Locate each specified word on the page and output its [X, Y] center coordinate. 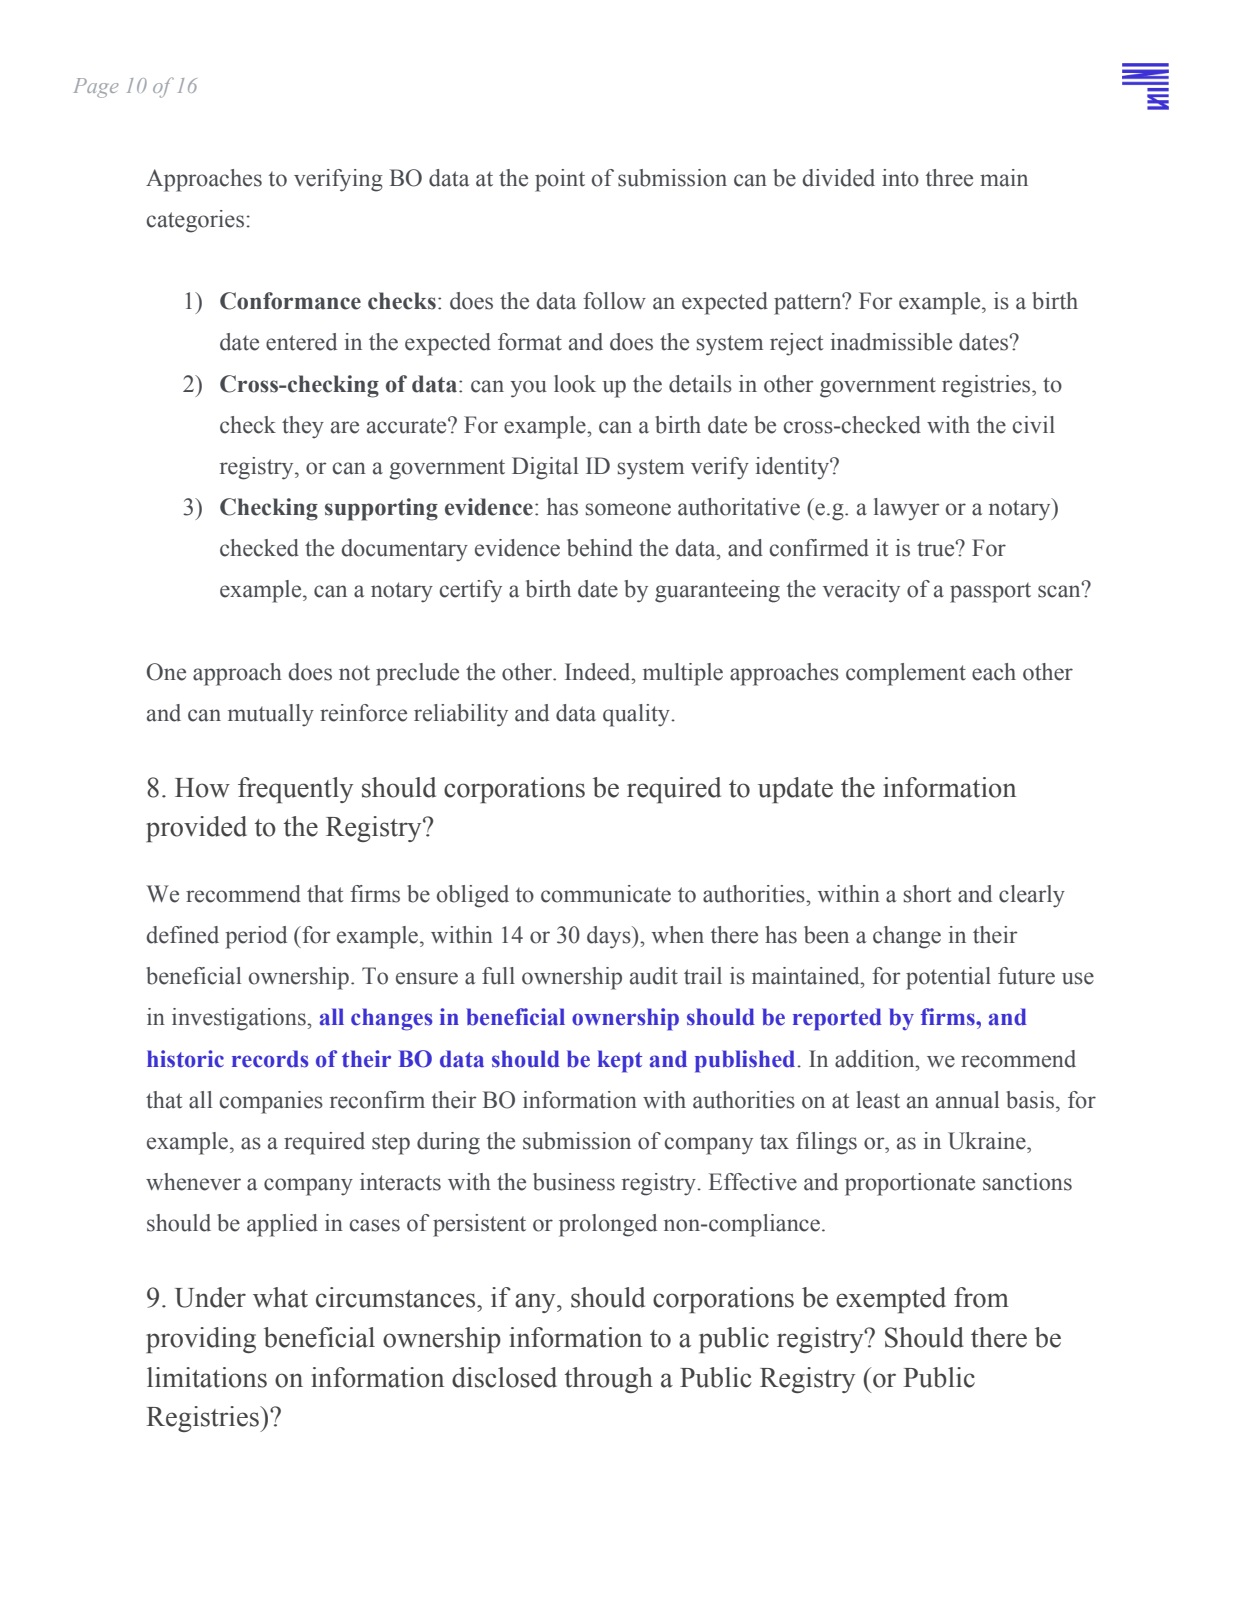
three [949, 178]
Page [96, 88]
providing [201, 1340]
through [609, 1380]
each [994, 672]
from [981, 1297]
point [560, 180]
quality [637, 715]
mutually [271, 715]
